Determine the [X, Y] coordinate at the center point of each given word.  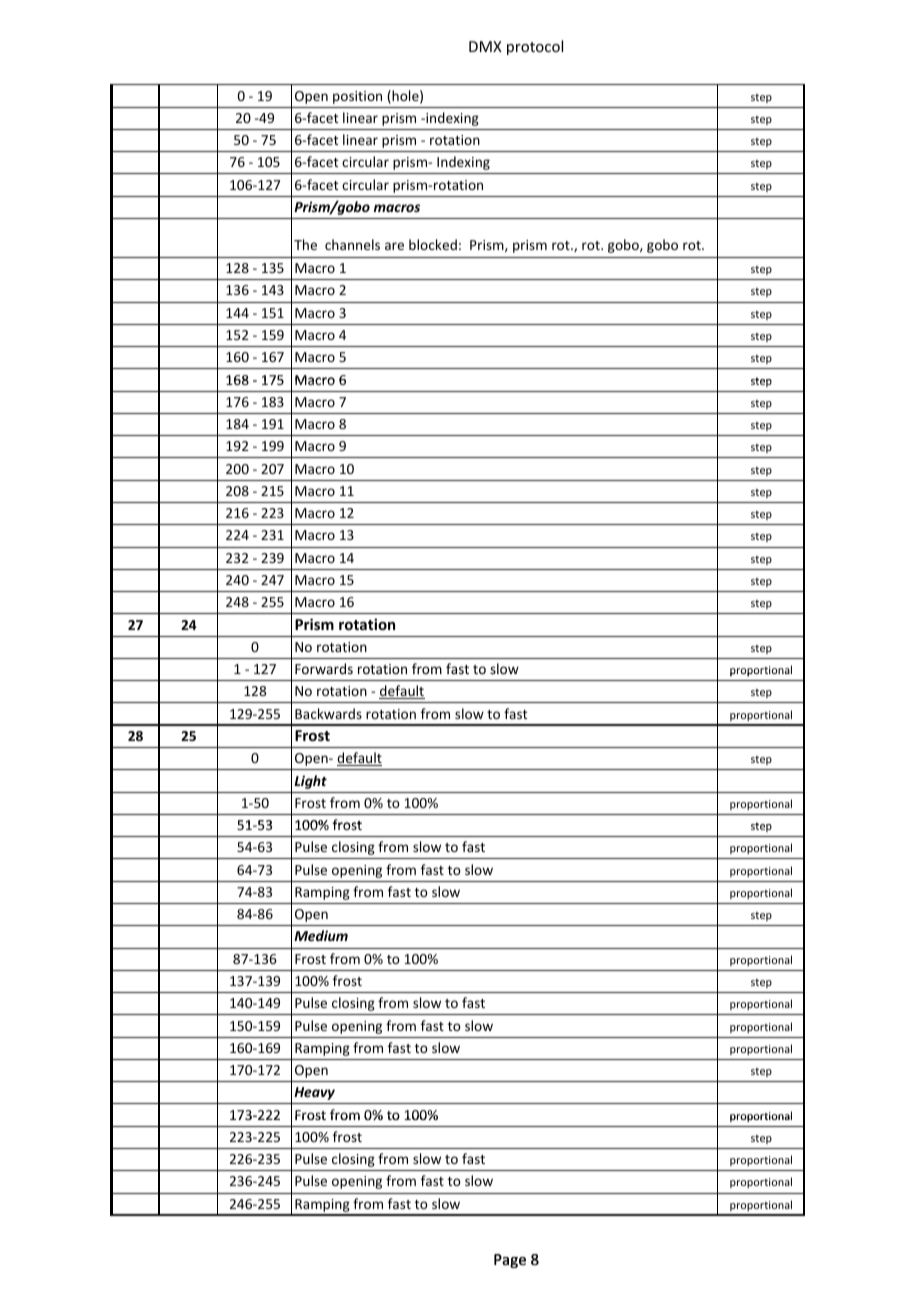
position [357, 97]
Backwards [328, 713]
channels [352, 244]
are [394, 246]
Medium [321, 935]
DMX [485, 46]
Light [310, 782]
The [305, 244]
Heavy [314, 1093]
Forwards [324, 669]
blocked [433, 244]
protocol [535, 47]
